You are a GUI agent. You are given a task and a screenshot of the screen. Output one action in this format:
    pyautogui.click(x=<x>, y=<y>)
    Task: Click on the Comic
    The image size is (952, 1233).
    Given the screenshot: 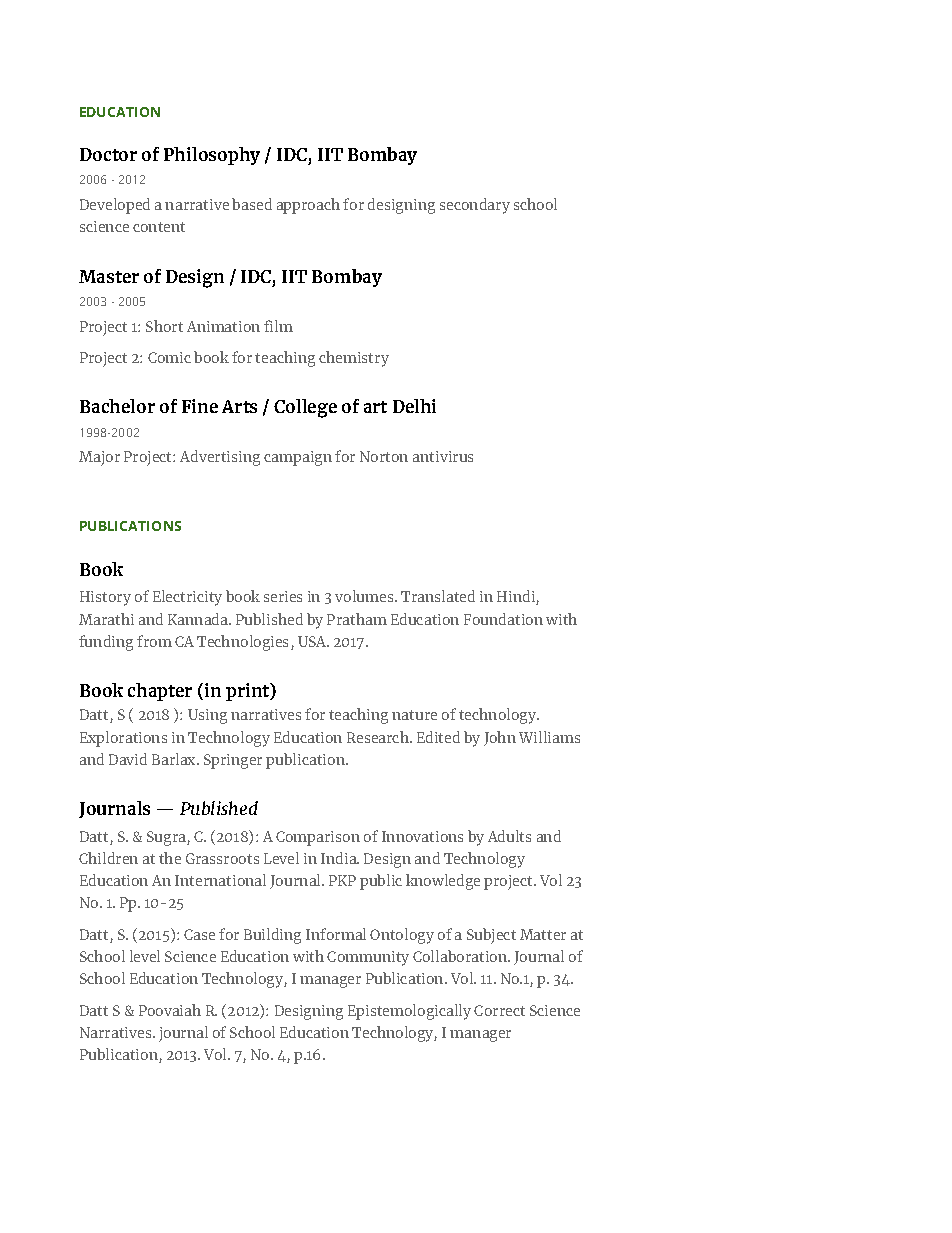 What is the action you would take?
    pyautogui.click(x=169, y=357)
